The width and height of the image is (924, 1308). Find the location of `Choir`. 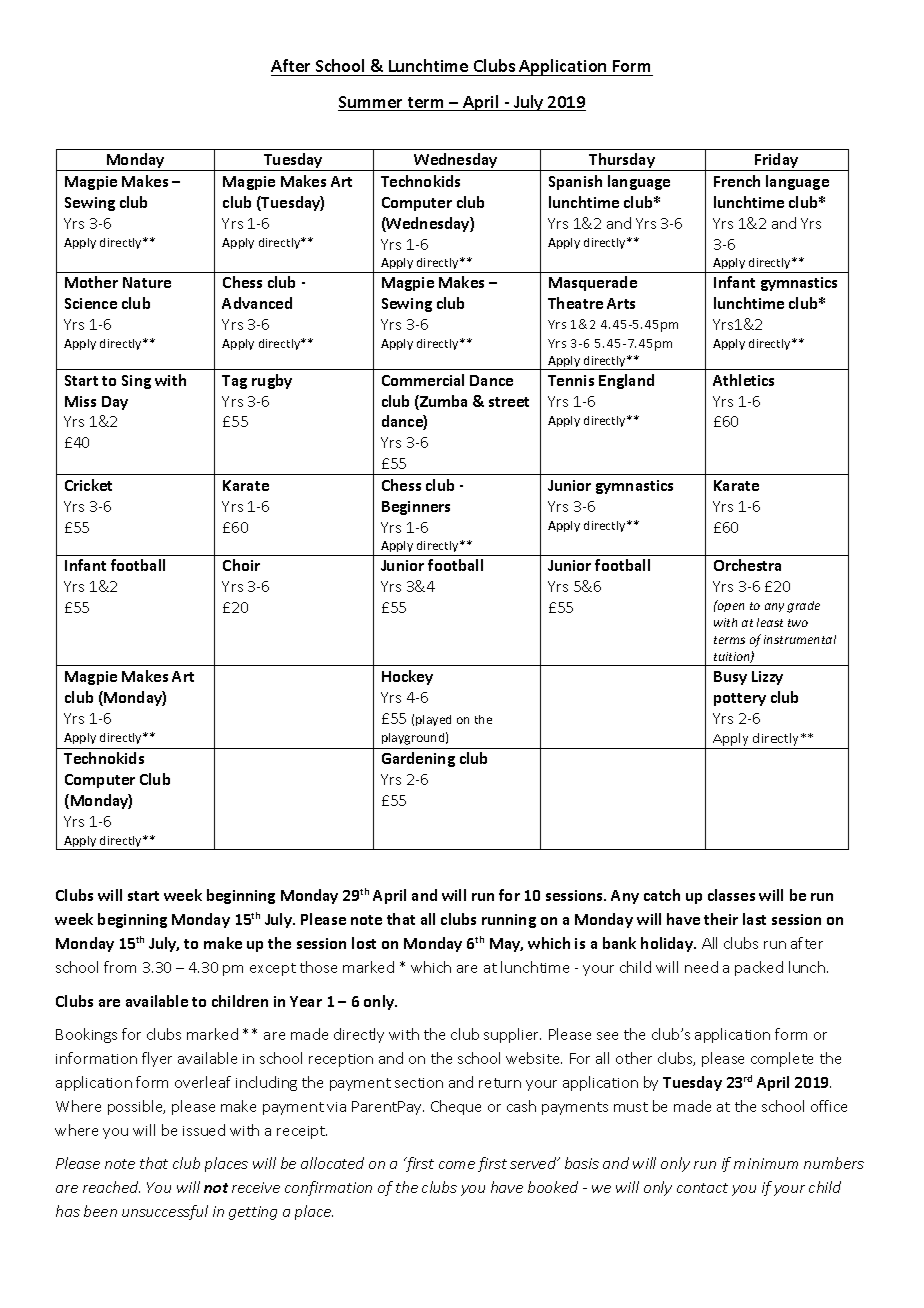

Choir is located at coordinates (241, 565).
